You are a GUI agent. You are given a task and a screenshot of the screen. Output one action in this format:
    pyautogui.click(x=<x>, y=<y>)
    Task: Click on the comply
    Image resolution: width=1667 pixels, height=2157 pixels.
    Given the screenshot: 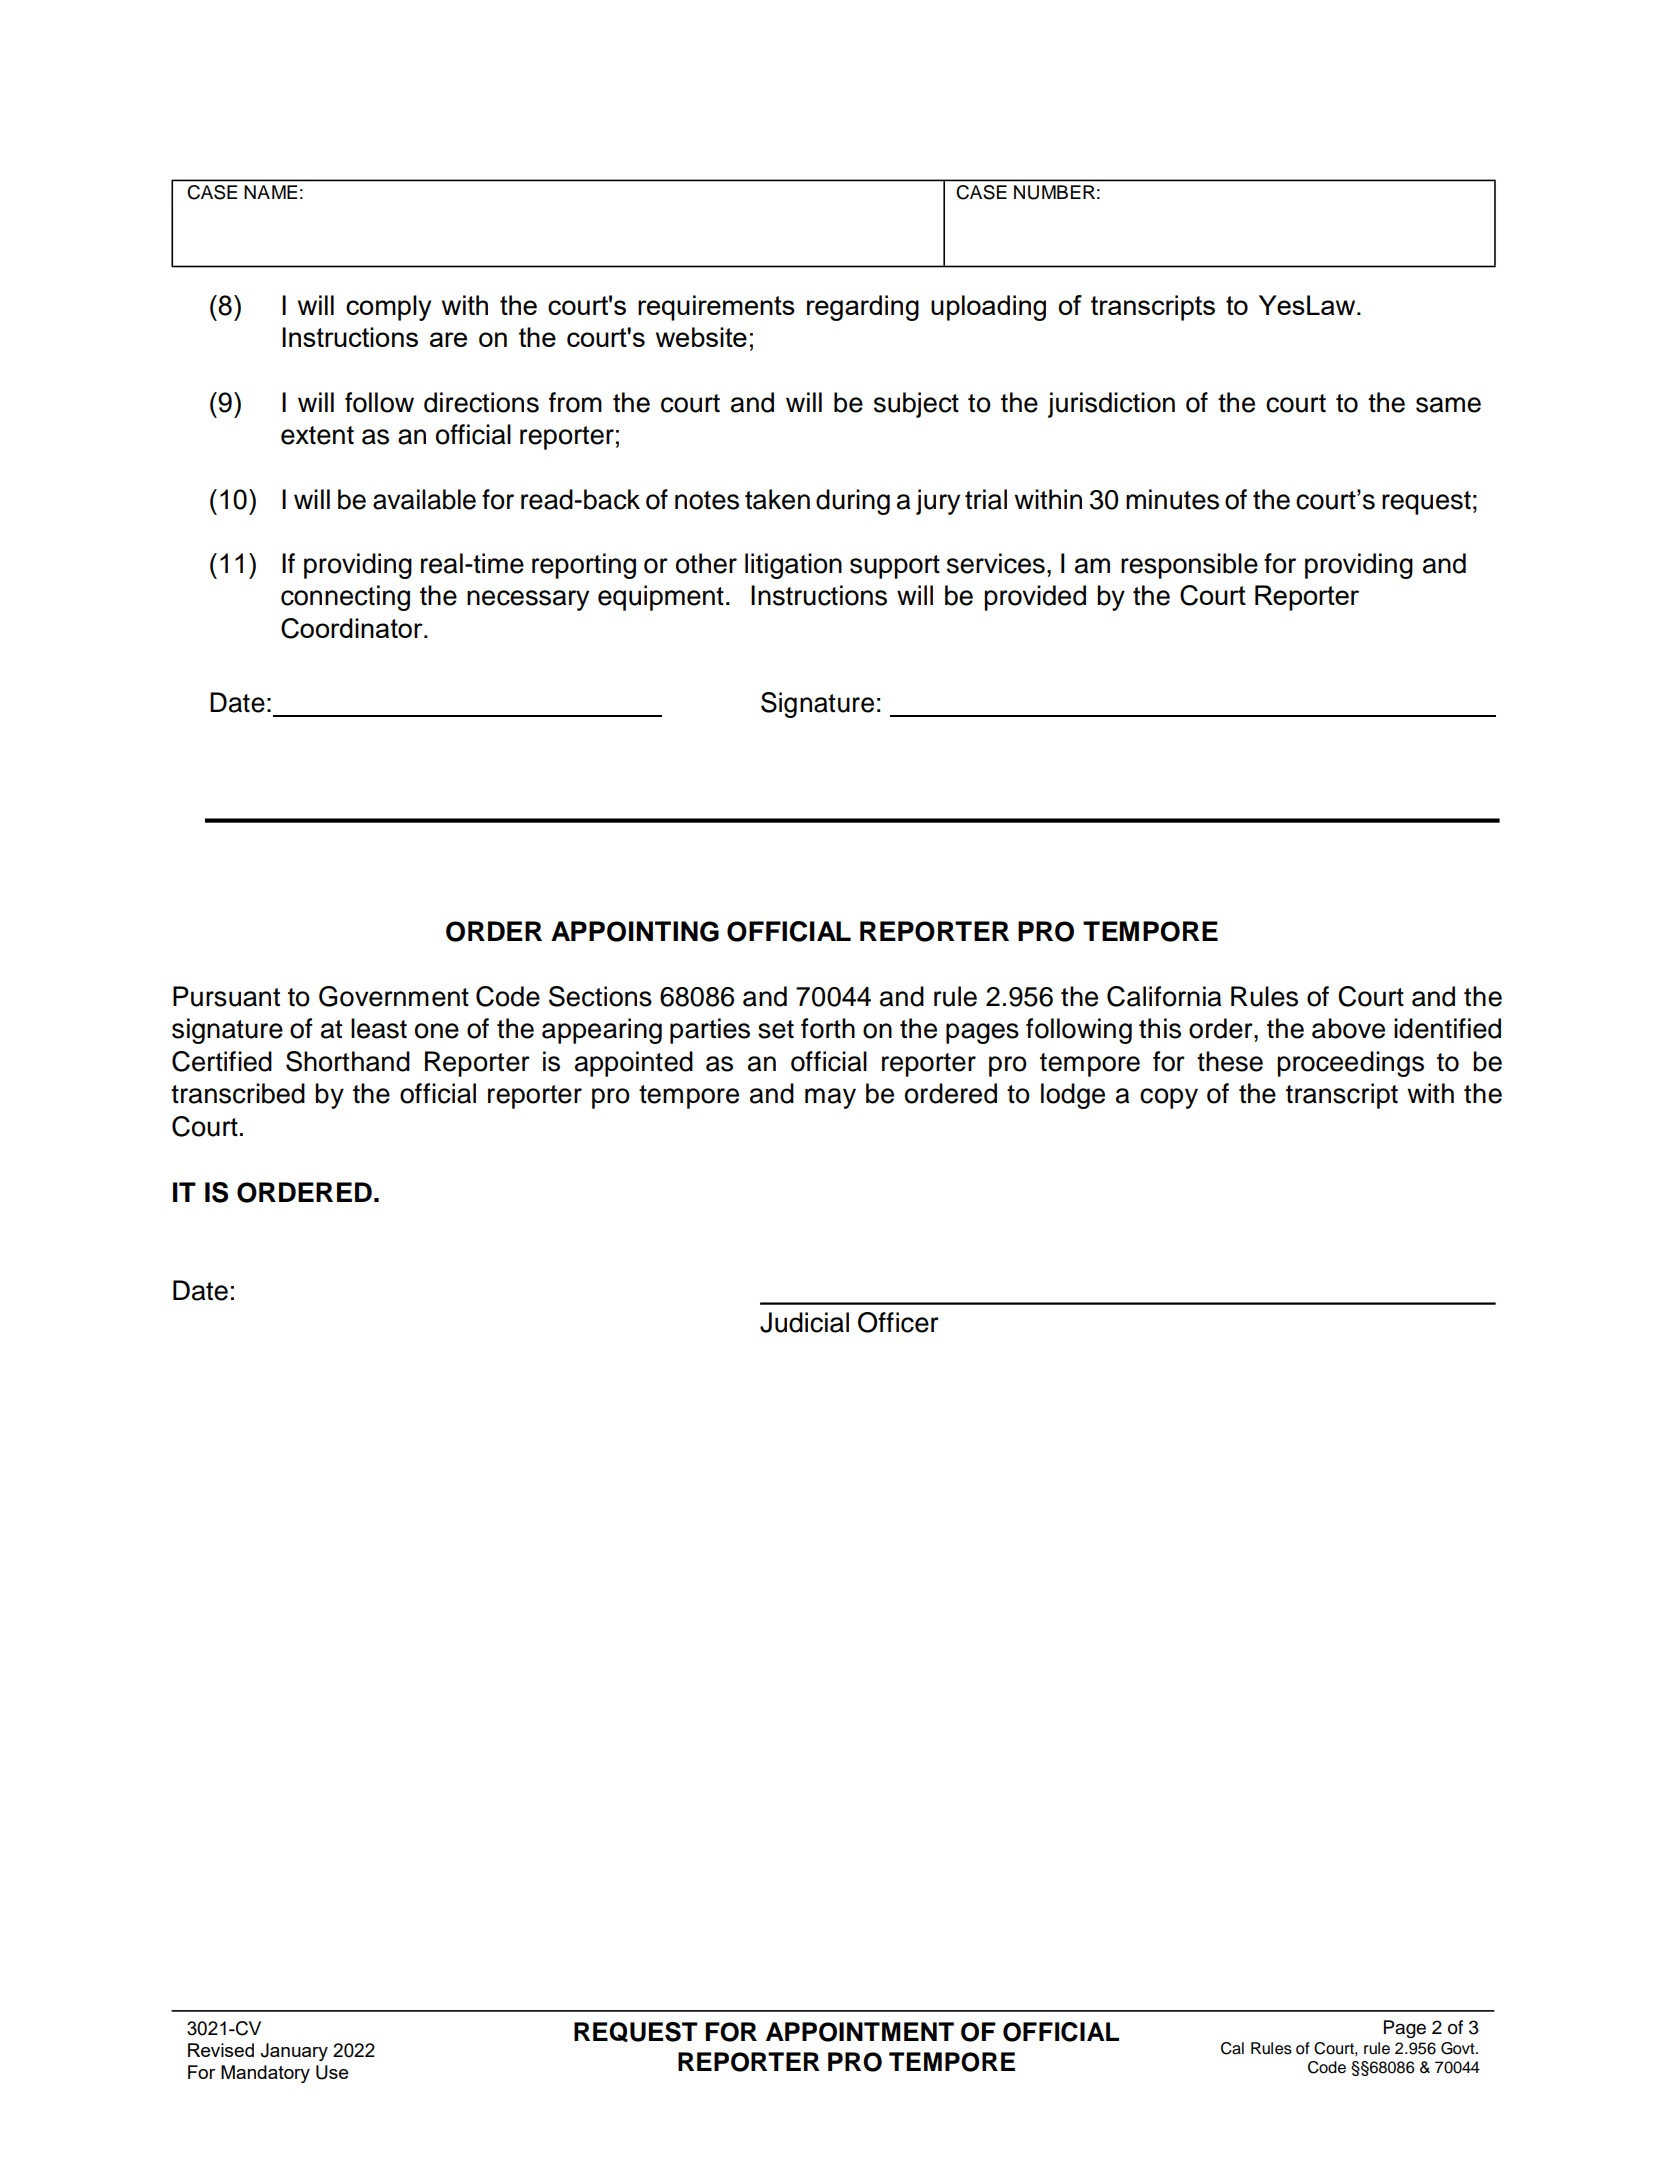 What is the action you would take?
    pyautogui.click(x=388, y=308)
